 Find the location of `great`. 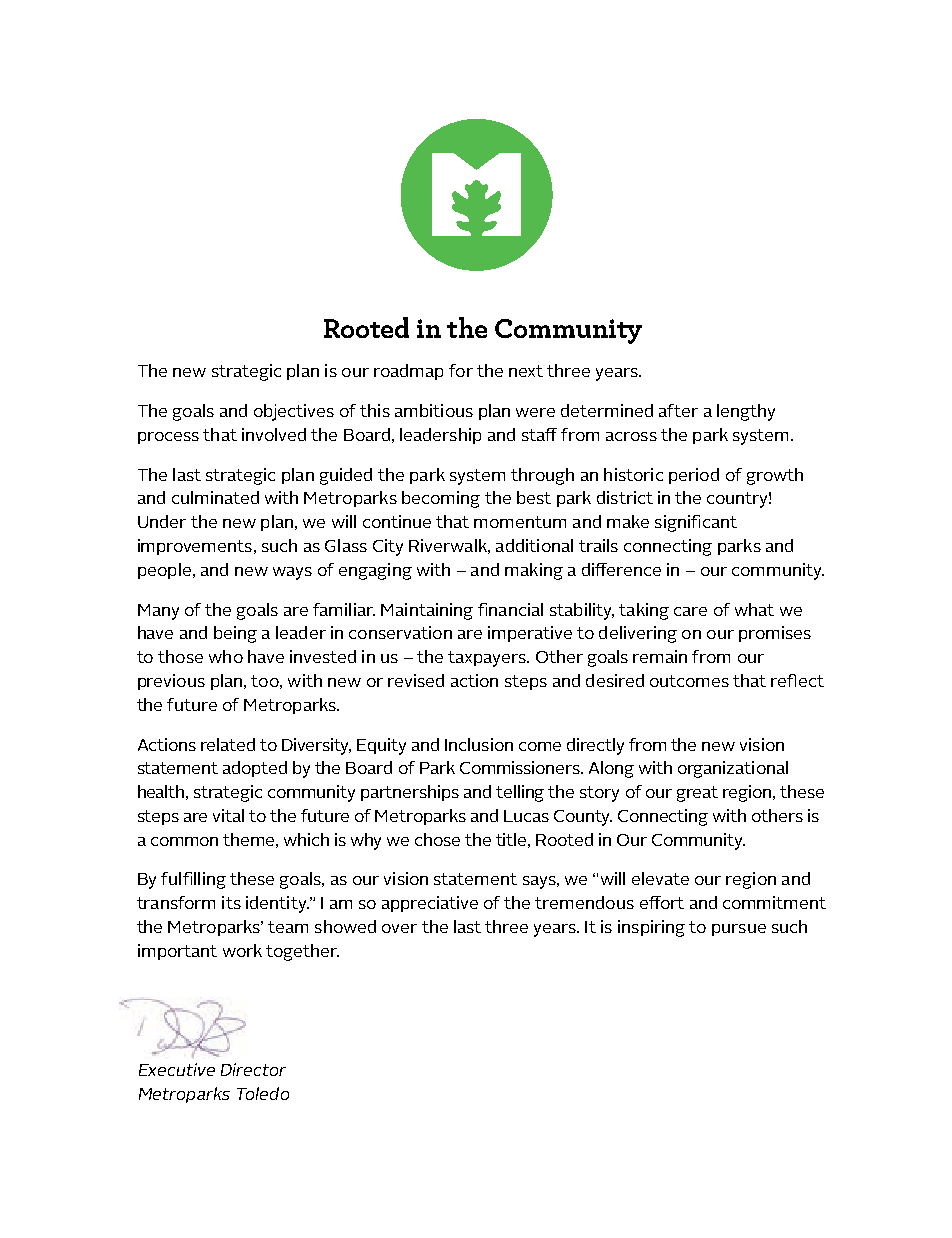

great is located at coordinates (697, 794).
